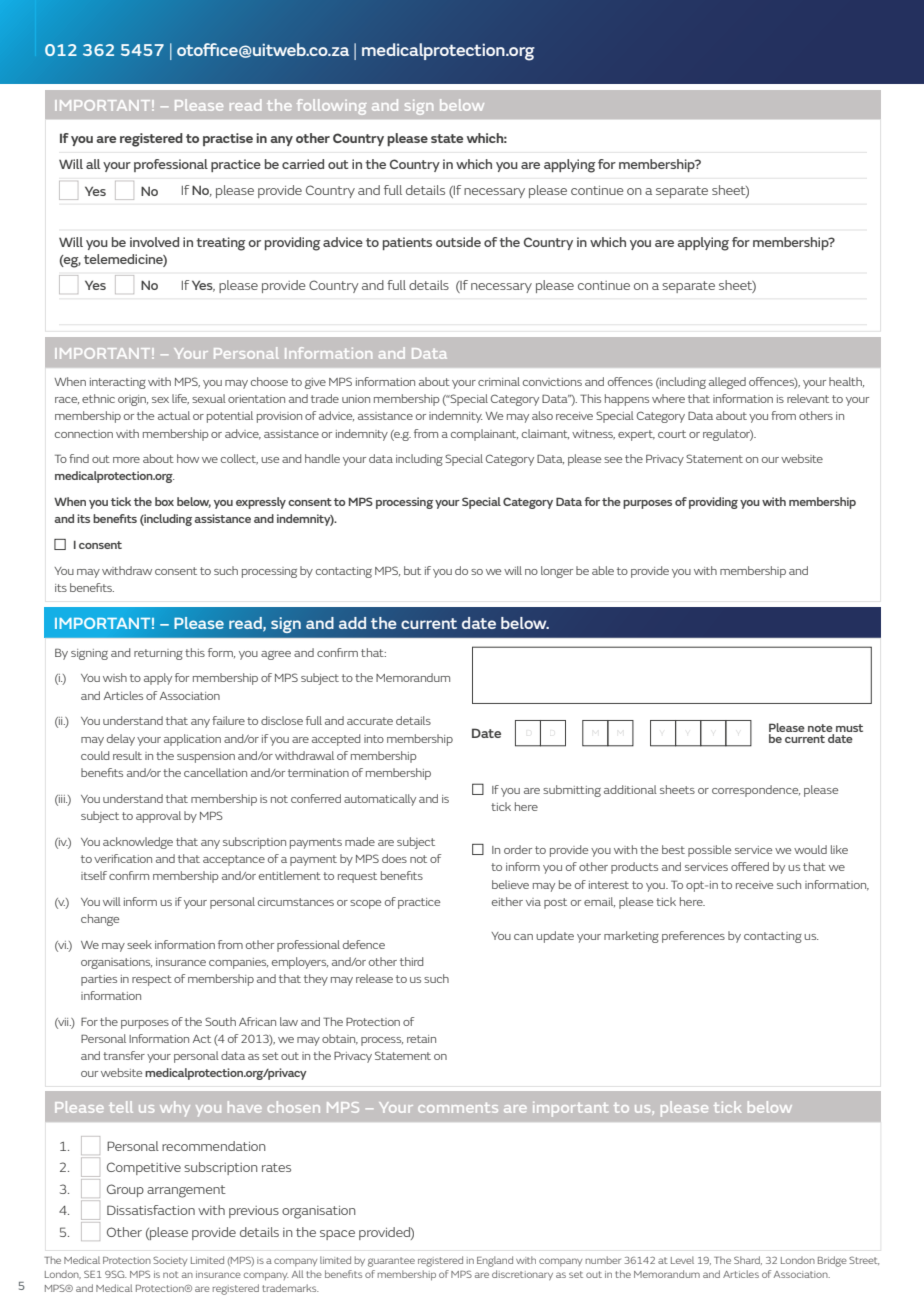 Image resolution: width=924 pixels, height=1308 pixels. I want to click on box, so click(164, 501).
